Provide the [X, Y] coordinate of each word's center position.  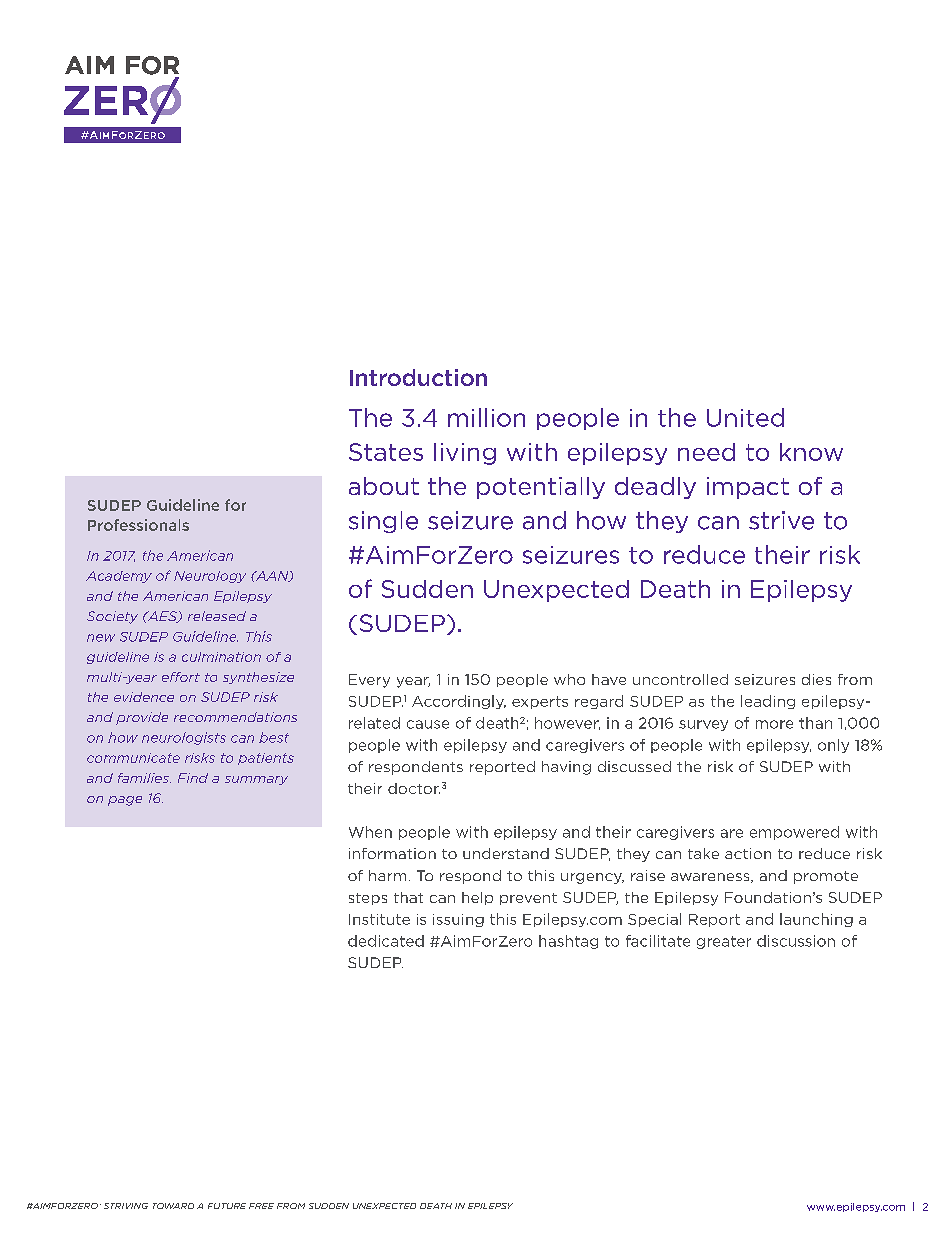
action [748, 853]
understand [506, 853]
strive [781, 520]
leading [768, 702]
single [383, 522]
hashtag [568, 942]
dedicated [386, 941]
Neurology [210, 577]
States [386, 452]
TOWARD [173, 1206]
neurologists [184, 738]
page [125, 801]
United [745, 417]
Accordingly [459, 702]
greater [724, 942]
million [486, 417]
